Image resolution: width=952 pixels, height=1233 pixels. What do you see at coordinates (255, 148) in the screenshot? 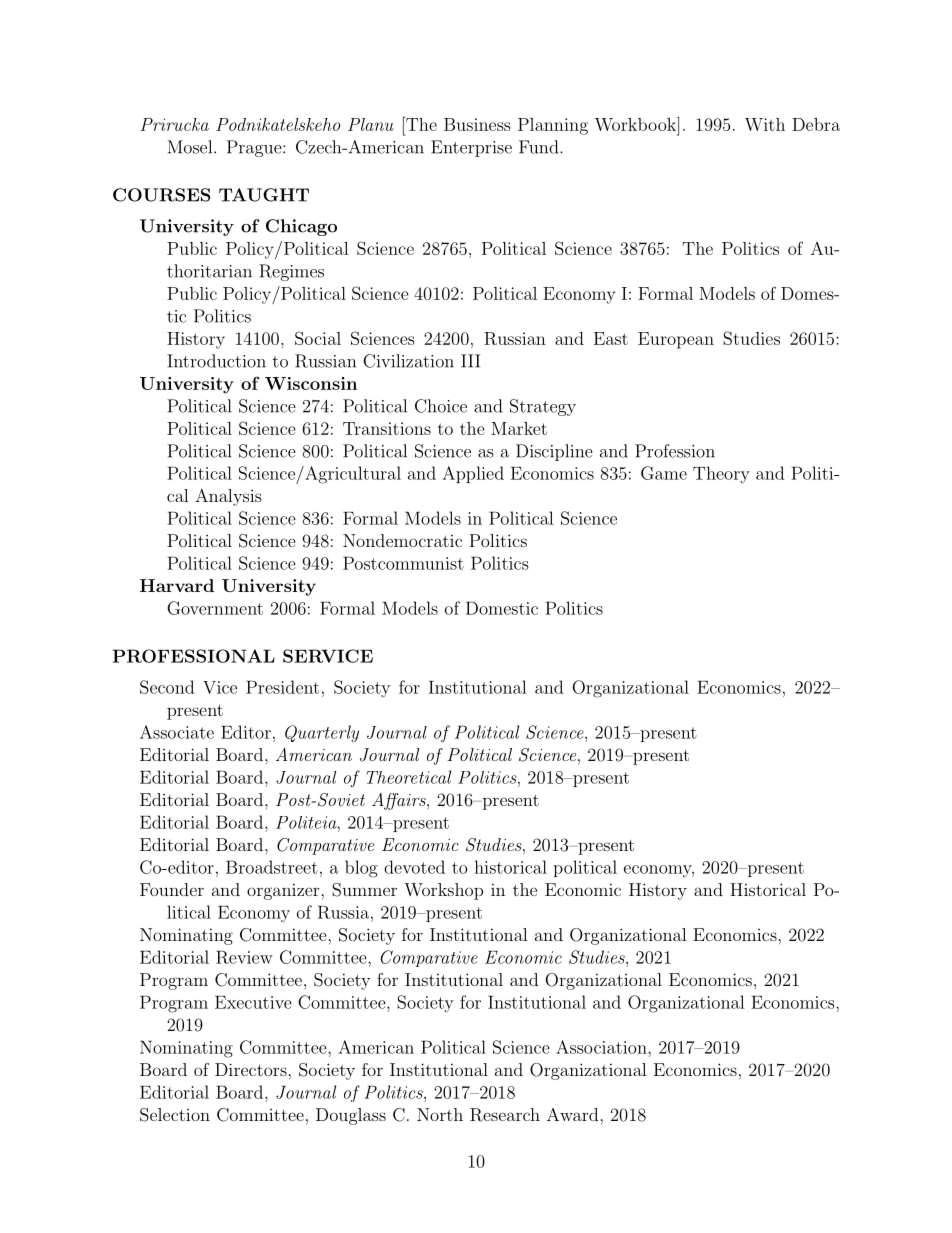
I see `Prague` at bounding box center [255, 148].
